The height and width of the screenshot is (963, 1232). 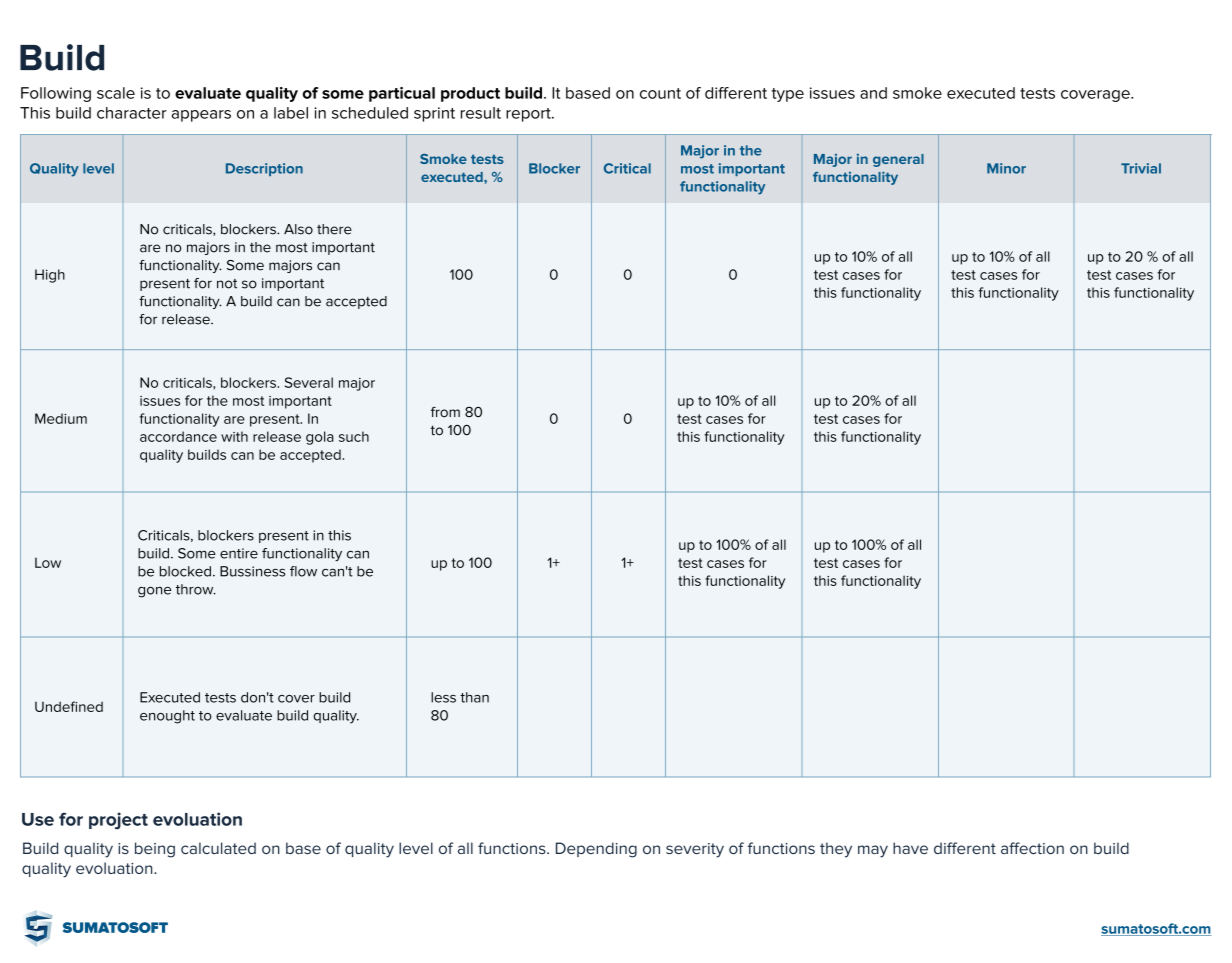 What do you see at coordinates (132, 113) in the screenshot?
I see `character` at bounding box center [132, 113].
